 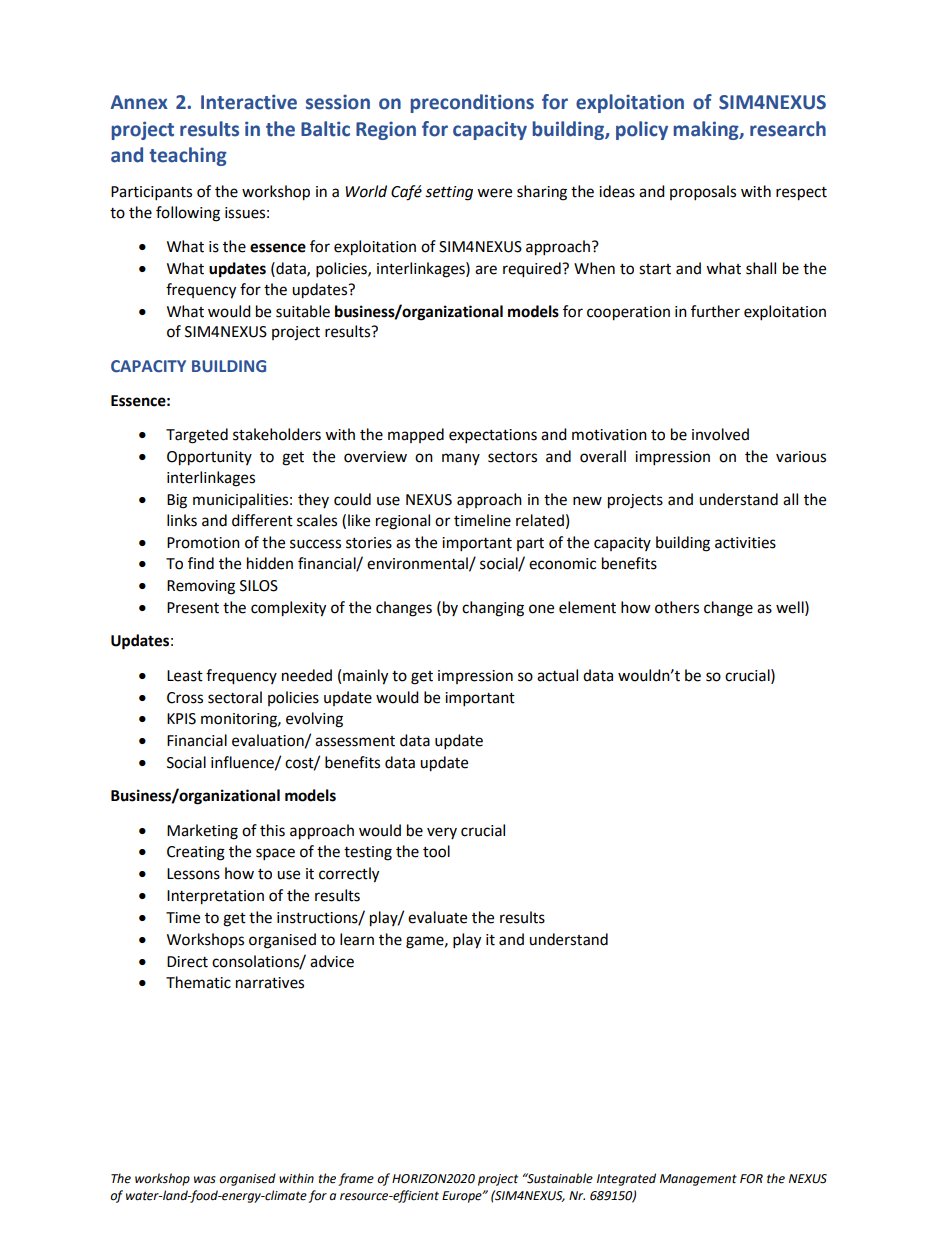 What do you see at coordinates (788, 129) in the page?
I see `research` at bounding box center [788, 129].
